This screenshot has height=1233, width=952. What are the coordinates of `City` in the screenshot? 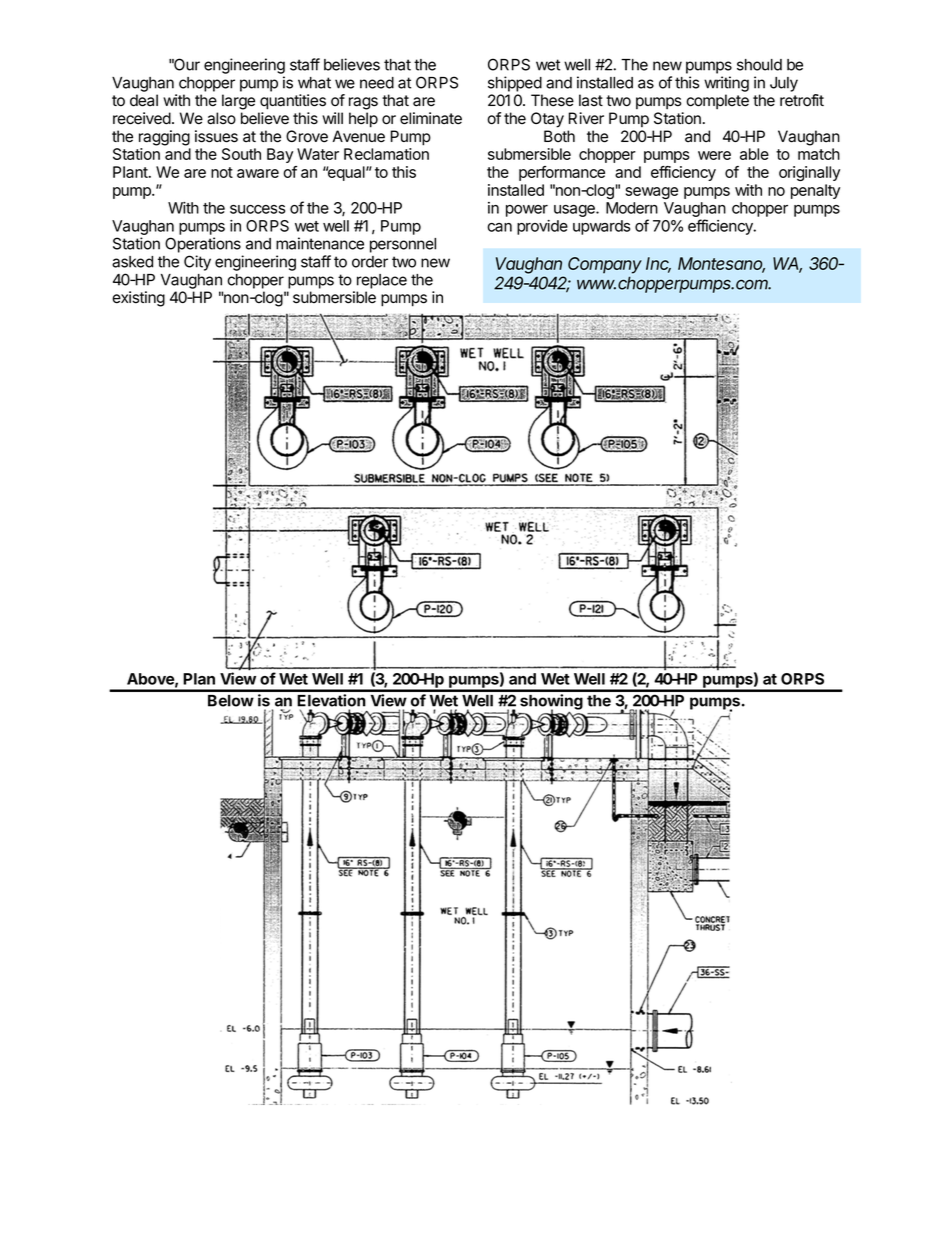 It's located at (197, 263).
